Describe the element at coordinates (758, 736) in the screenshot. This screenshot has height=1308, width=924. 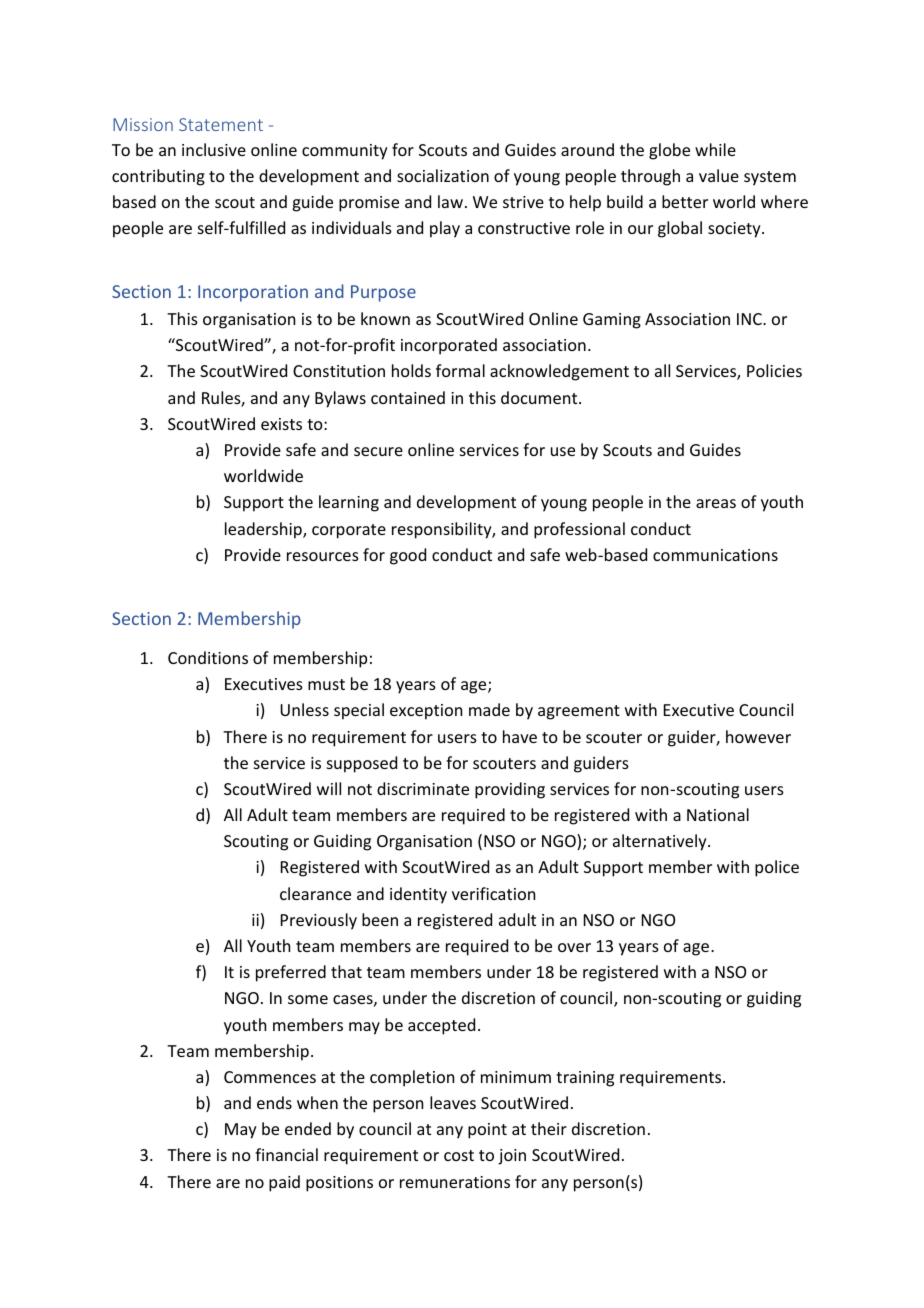
I see `however` at that location.
